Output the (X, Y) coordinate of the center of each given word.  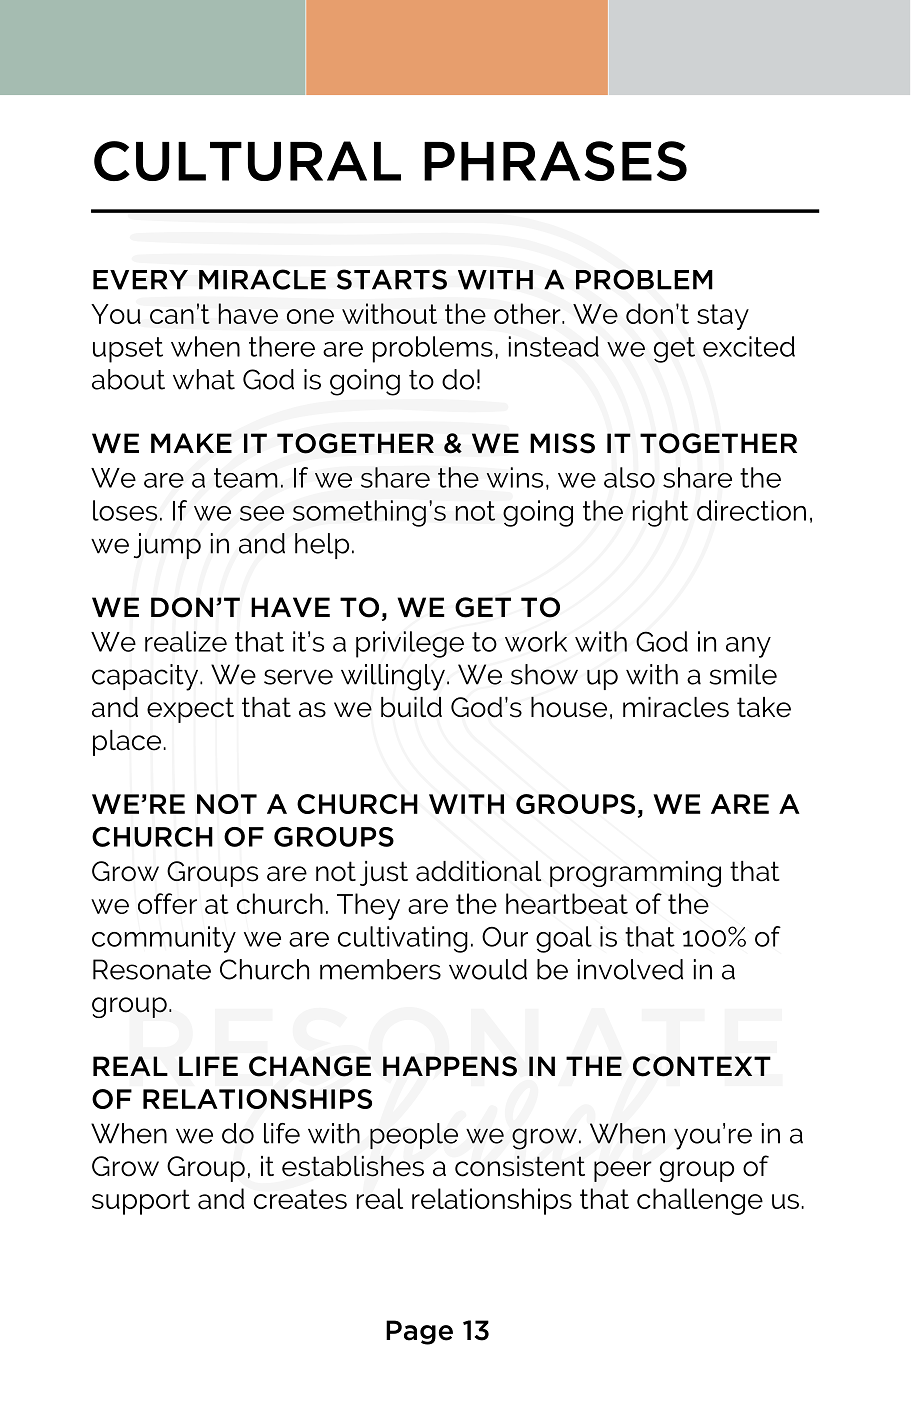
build (411, 707)
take (764, 707)
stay (723, 317)
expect (190, 710)
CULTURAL (247, 161)
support (141, 1202)
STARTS (392, 279)
